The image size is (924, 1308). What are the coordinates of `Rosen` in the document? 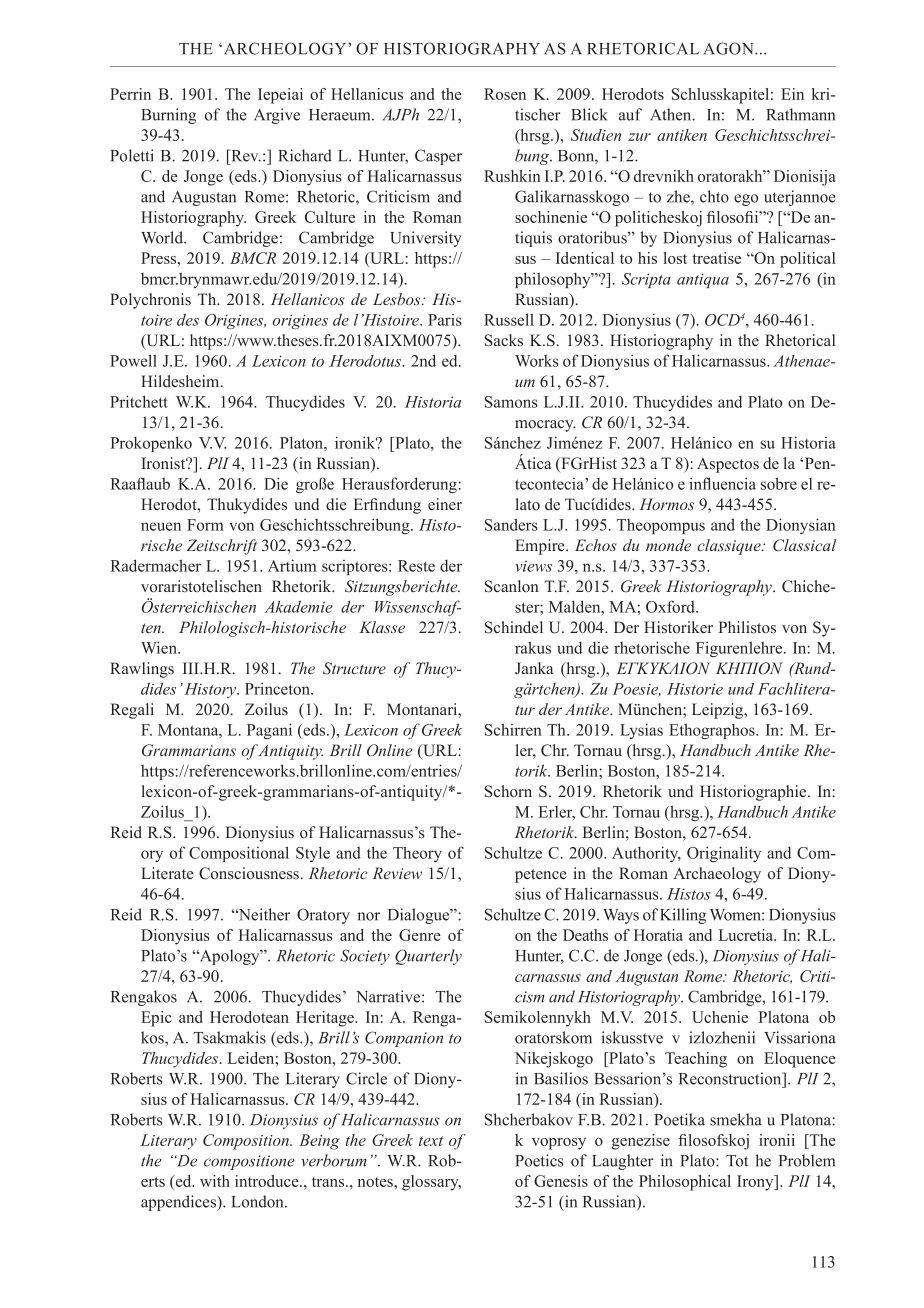 It's located at (505, 94).
